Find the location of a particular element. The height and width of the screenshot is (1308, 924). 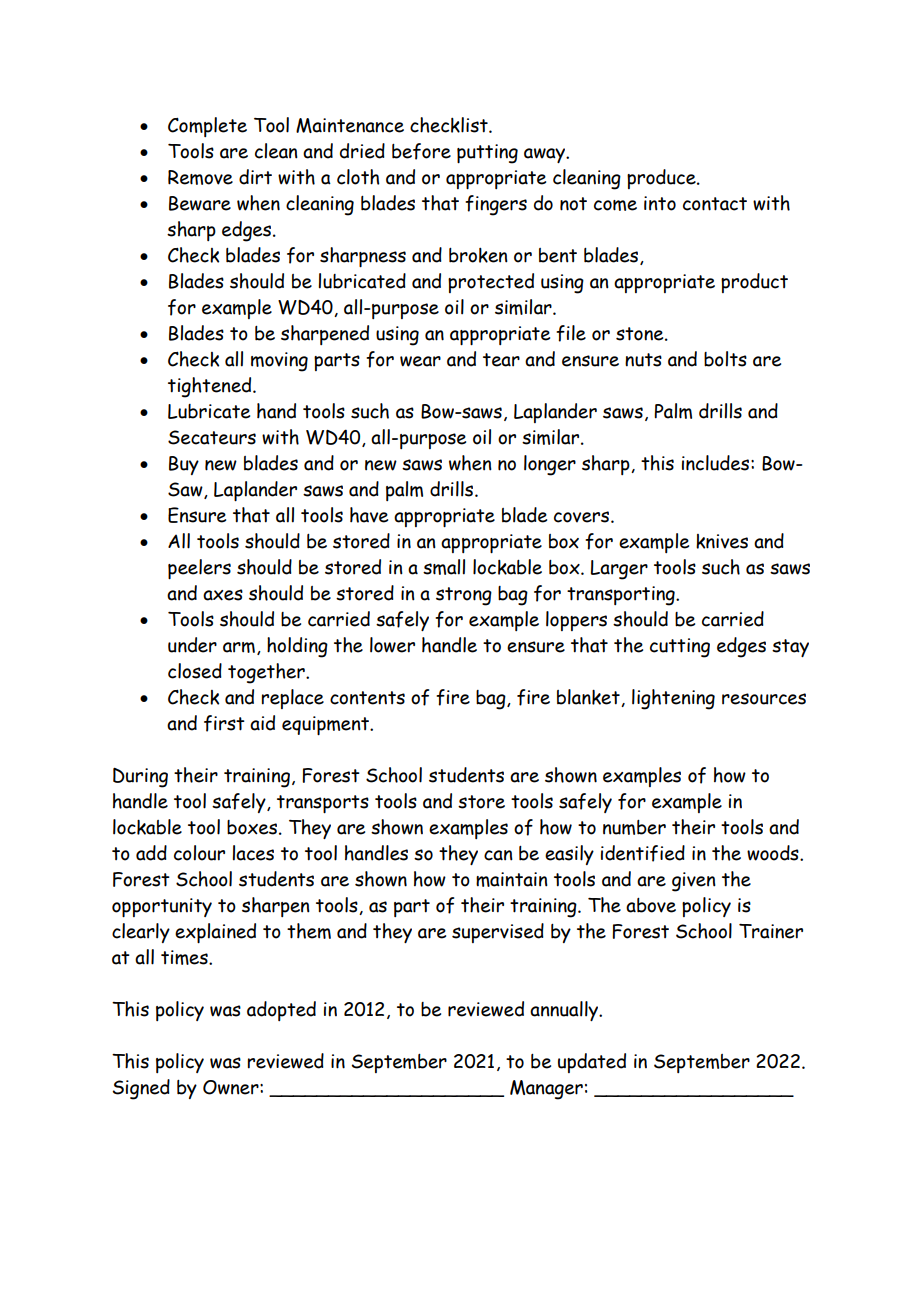

can is located at coordinates (498, 855).
